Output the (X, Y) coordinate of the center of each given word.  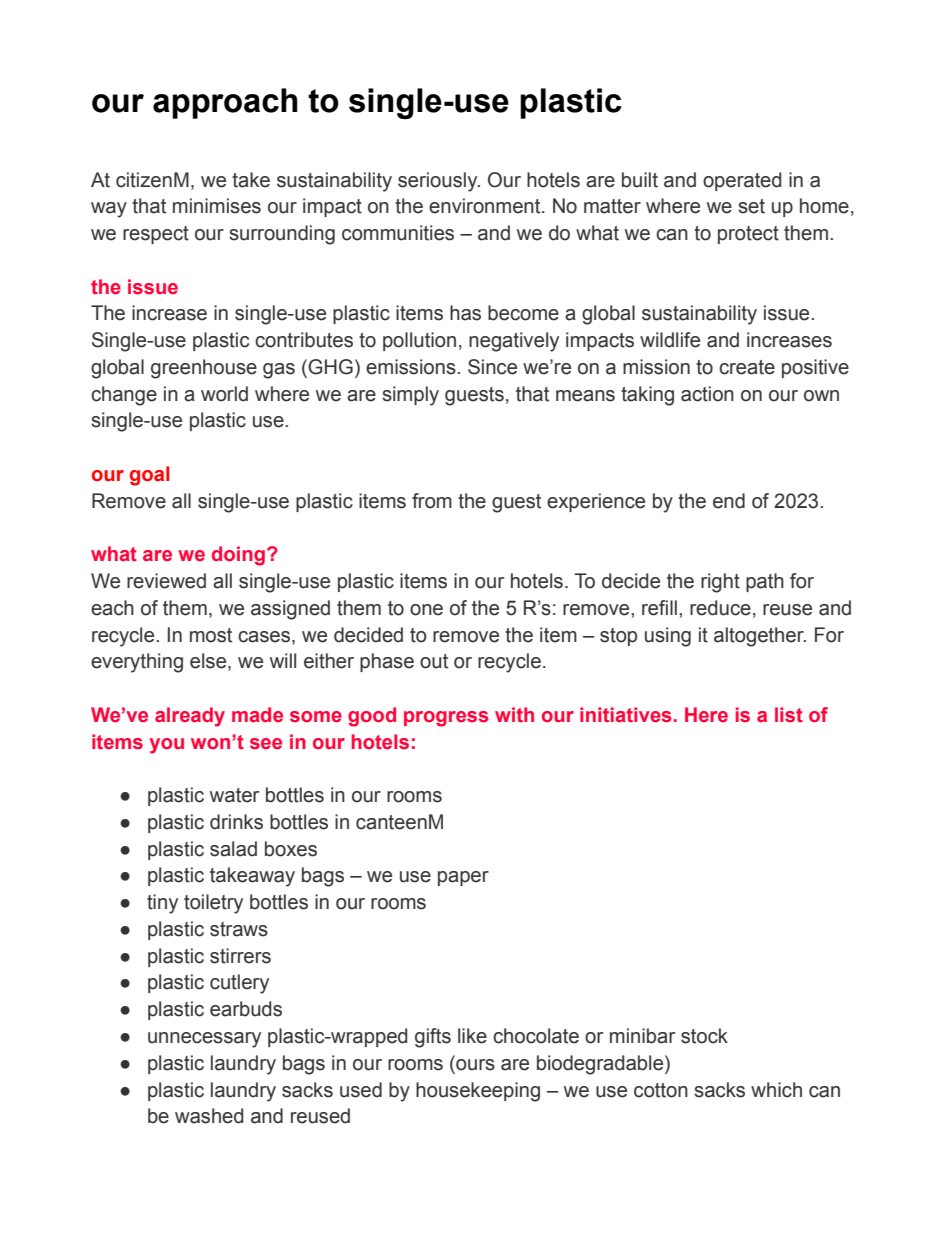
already (190, 717)
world (224, 394)
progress (446, 719)
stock (704, 1036)
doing (238, 556)
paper (463, 878)
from (432, 501)
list (789, 715)
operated (742, 181)
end (729, 501)
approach (225, 103)
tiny (162, 904)
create (747, 367)
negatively (514, 342)
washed (209, 1116)
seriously (439, 182)
